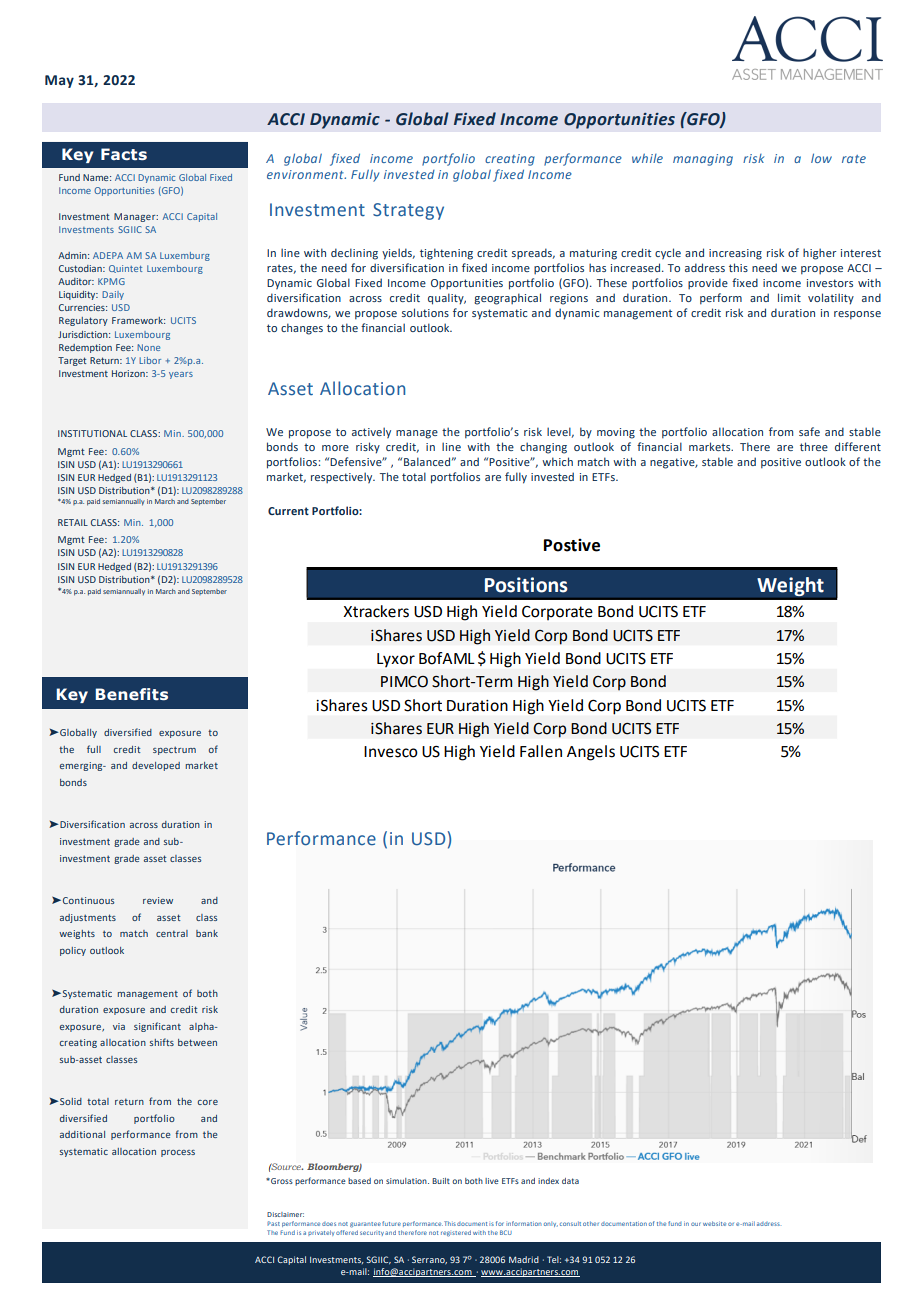  What do you see at coordinates (789, 297) in the screenshot?
I see `limit` at bounding box center [789, 297].
